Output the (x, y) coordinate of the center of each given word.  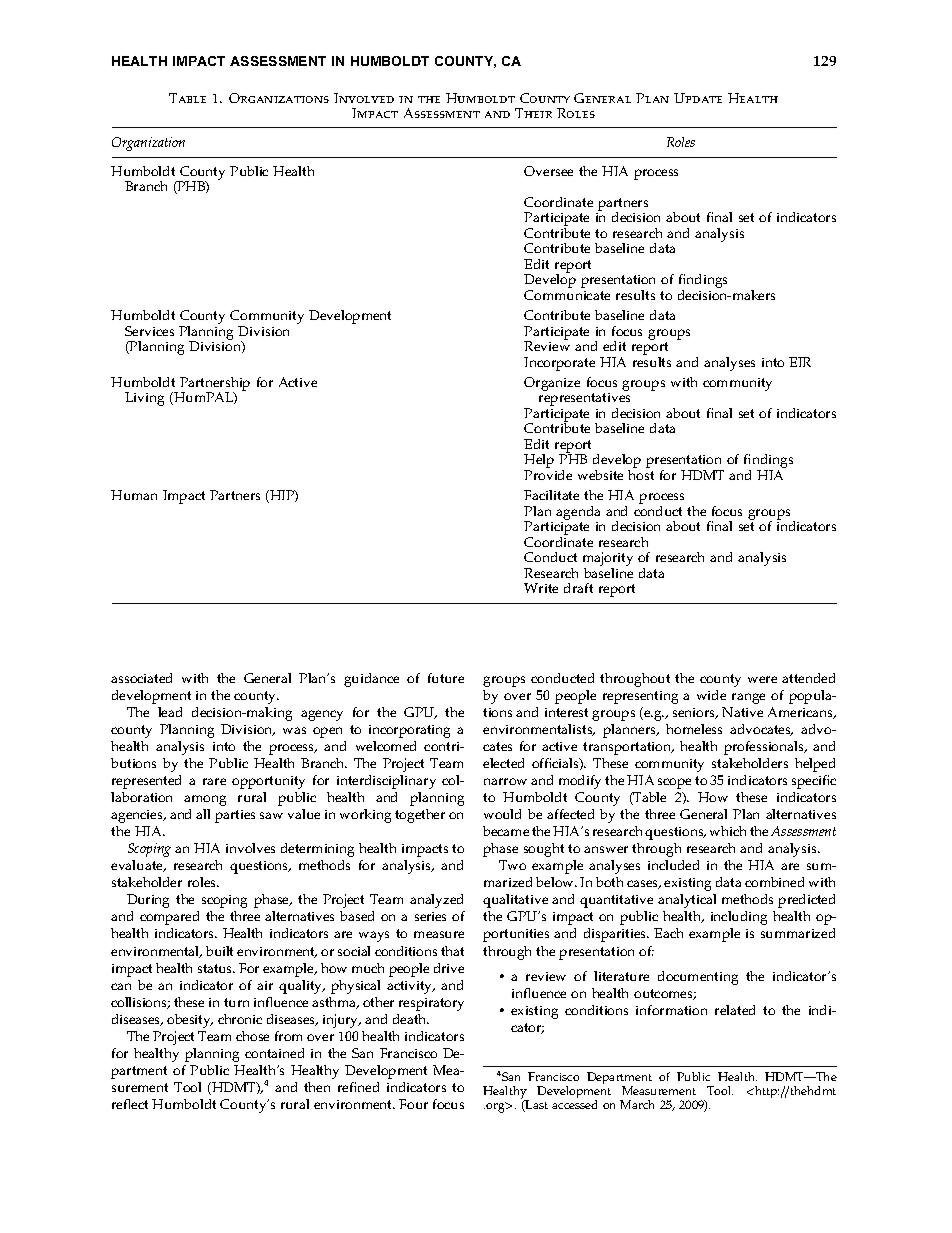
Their (533, 113)
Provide (548, 475)
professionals (765, 748)
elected (503, 763)
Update (698, 98)
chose (252, 1036)
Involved (364, 98)
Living (144, 399)
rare (214, 781)
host (641, 475)
